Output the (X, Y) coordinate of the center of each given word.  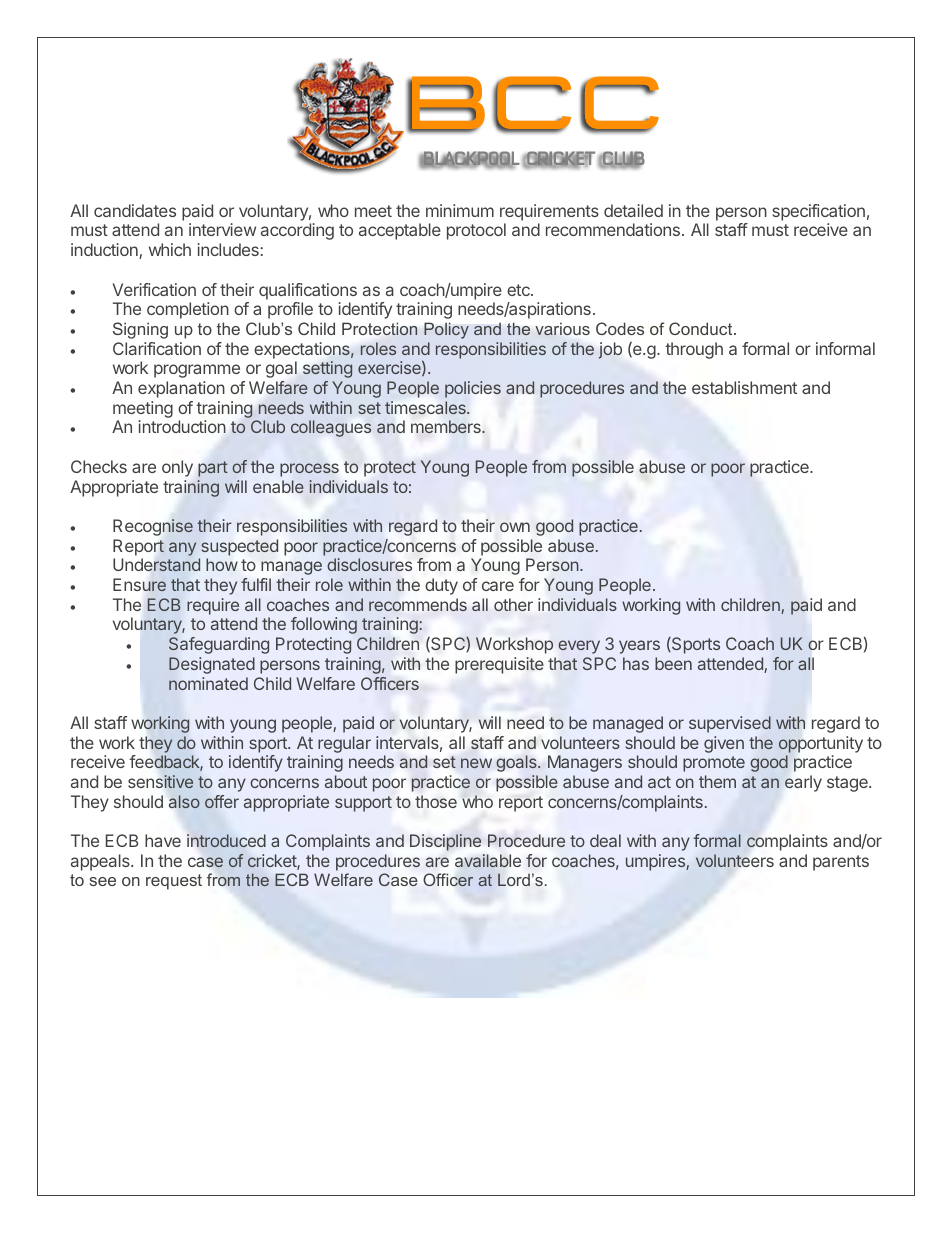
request (174, 882)
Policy (446, 331)
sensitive (160, 782)
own (515, 527)
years (639, 647)
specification (818, 212)
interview (222, 229)
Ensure (139, 585)
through (694, 350)
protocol (476, 231)
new (476, 763)
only (177, 468)
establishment (744, 387)
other (513, 604)
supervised (730, 724)
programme (197, 371)
